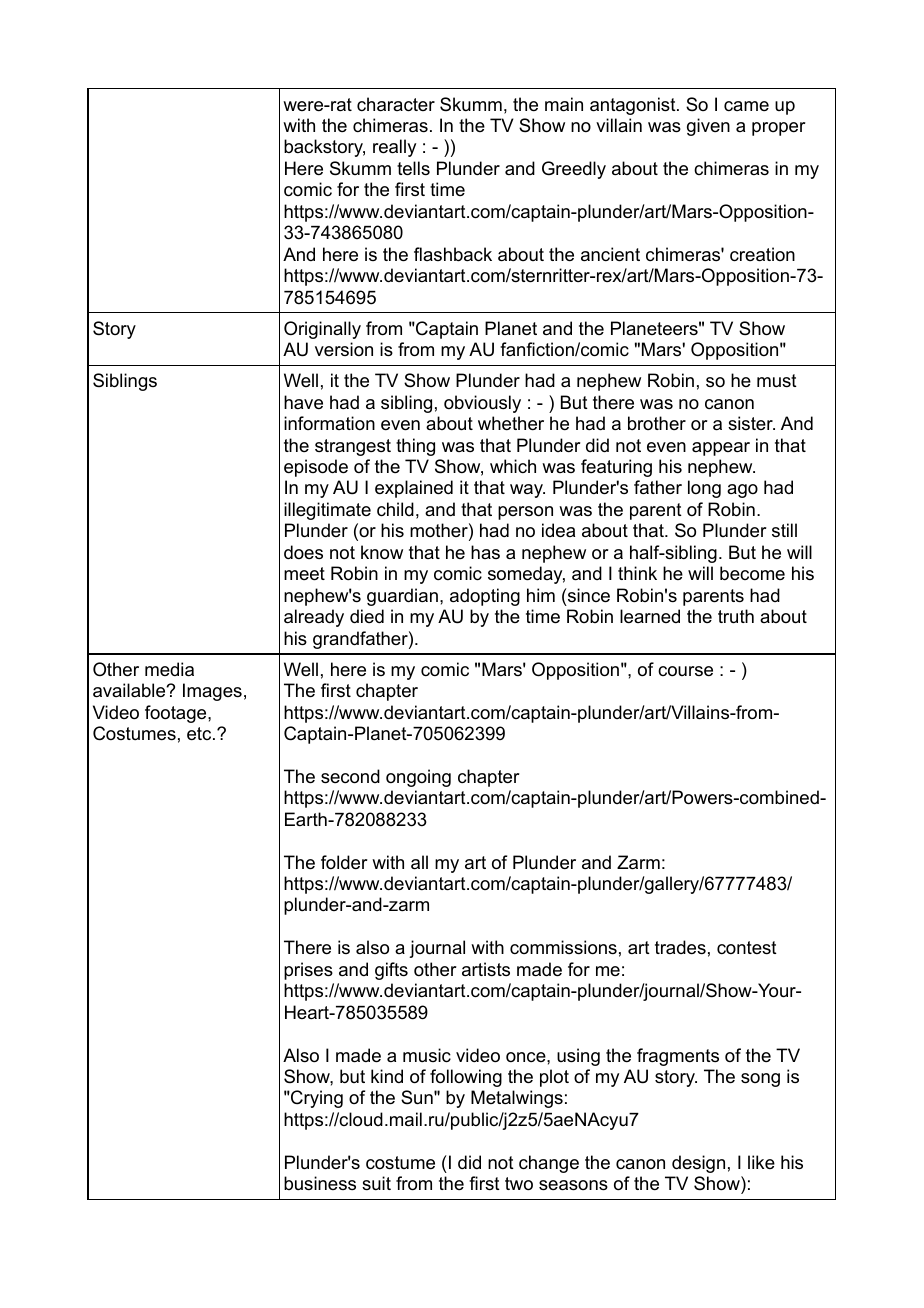  I want to click on business, so click(320, 1183).
